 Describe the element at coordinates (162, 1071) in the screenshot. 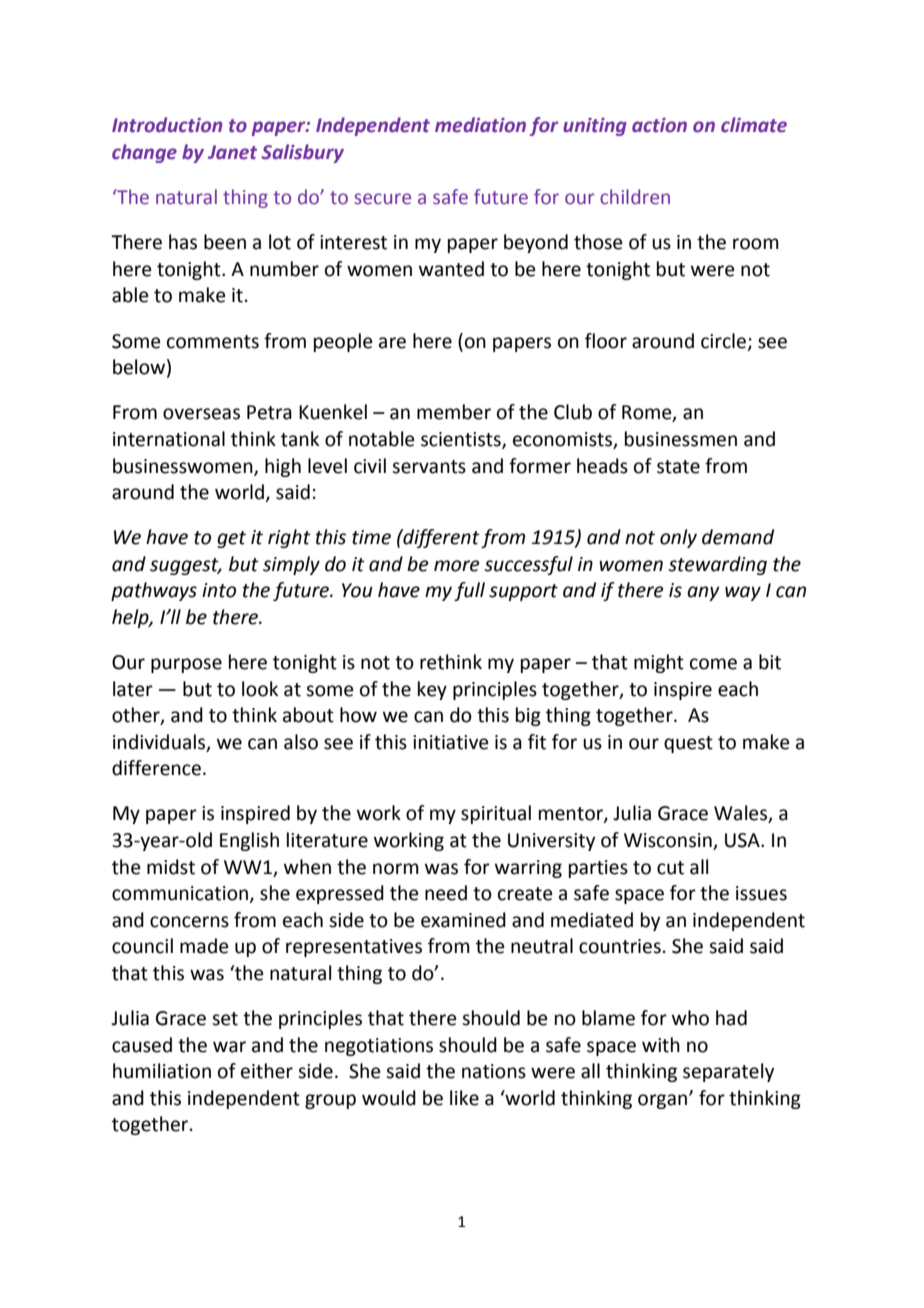

I see `humiliation` at that location.
